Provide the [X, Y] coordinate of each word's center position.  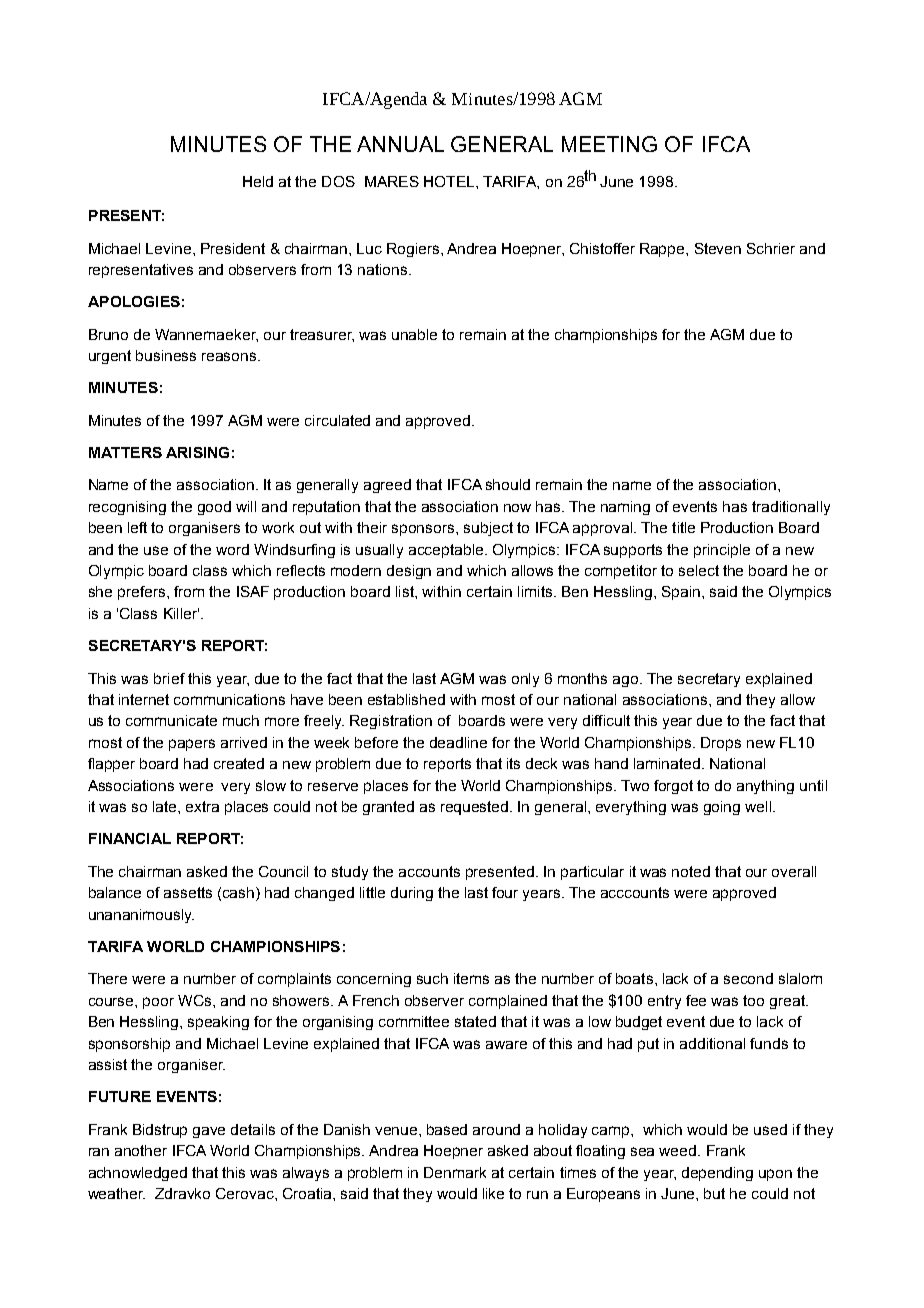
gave [209, 1132]
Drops [721, 744]
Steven [718, 248]
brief [169, 678]
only [525, 680]
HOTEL [450, 181]
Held [258, 181]
